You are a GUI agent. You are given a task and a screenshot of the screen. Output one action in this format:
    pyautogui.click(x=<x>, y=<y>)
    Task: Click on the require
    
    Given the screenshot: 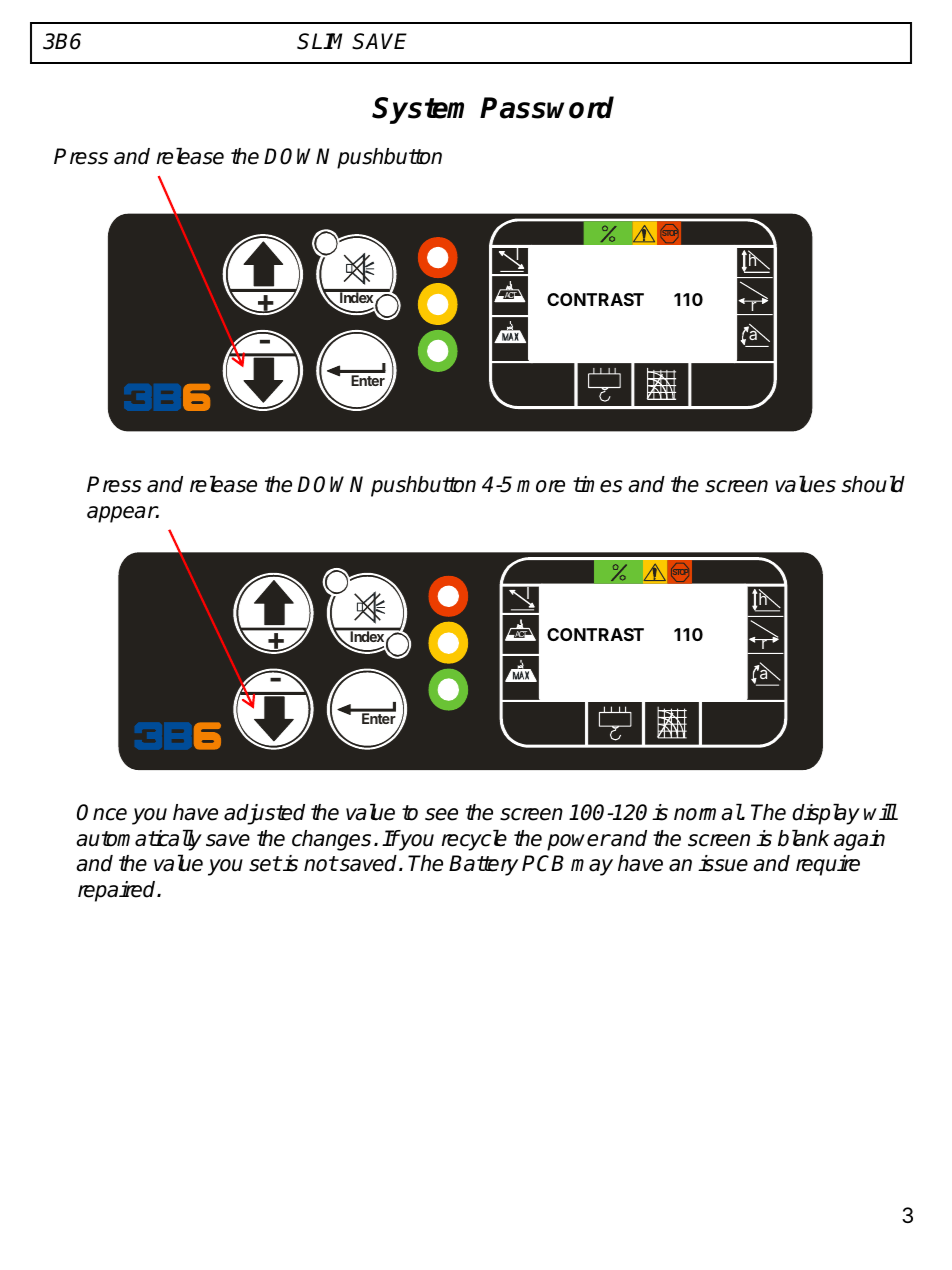 What is the action you would take?
    pyautogui.click(x=828, y=865)
